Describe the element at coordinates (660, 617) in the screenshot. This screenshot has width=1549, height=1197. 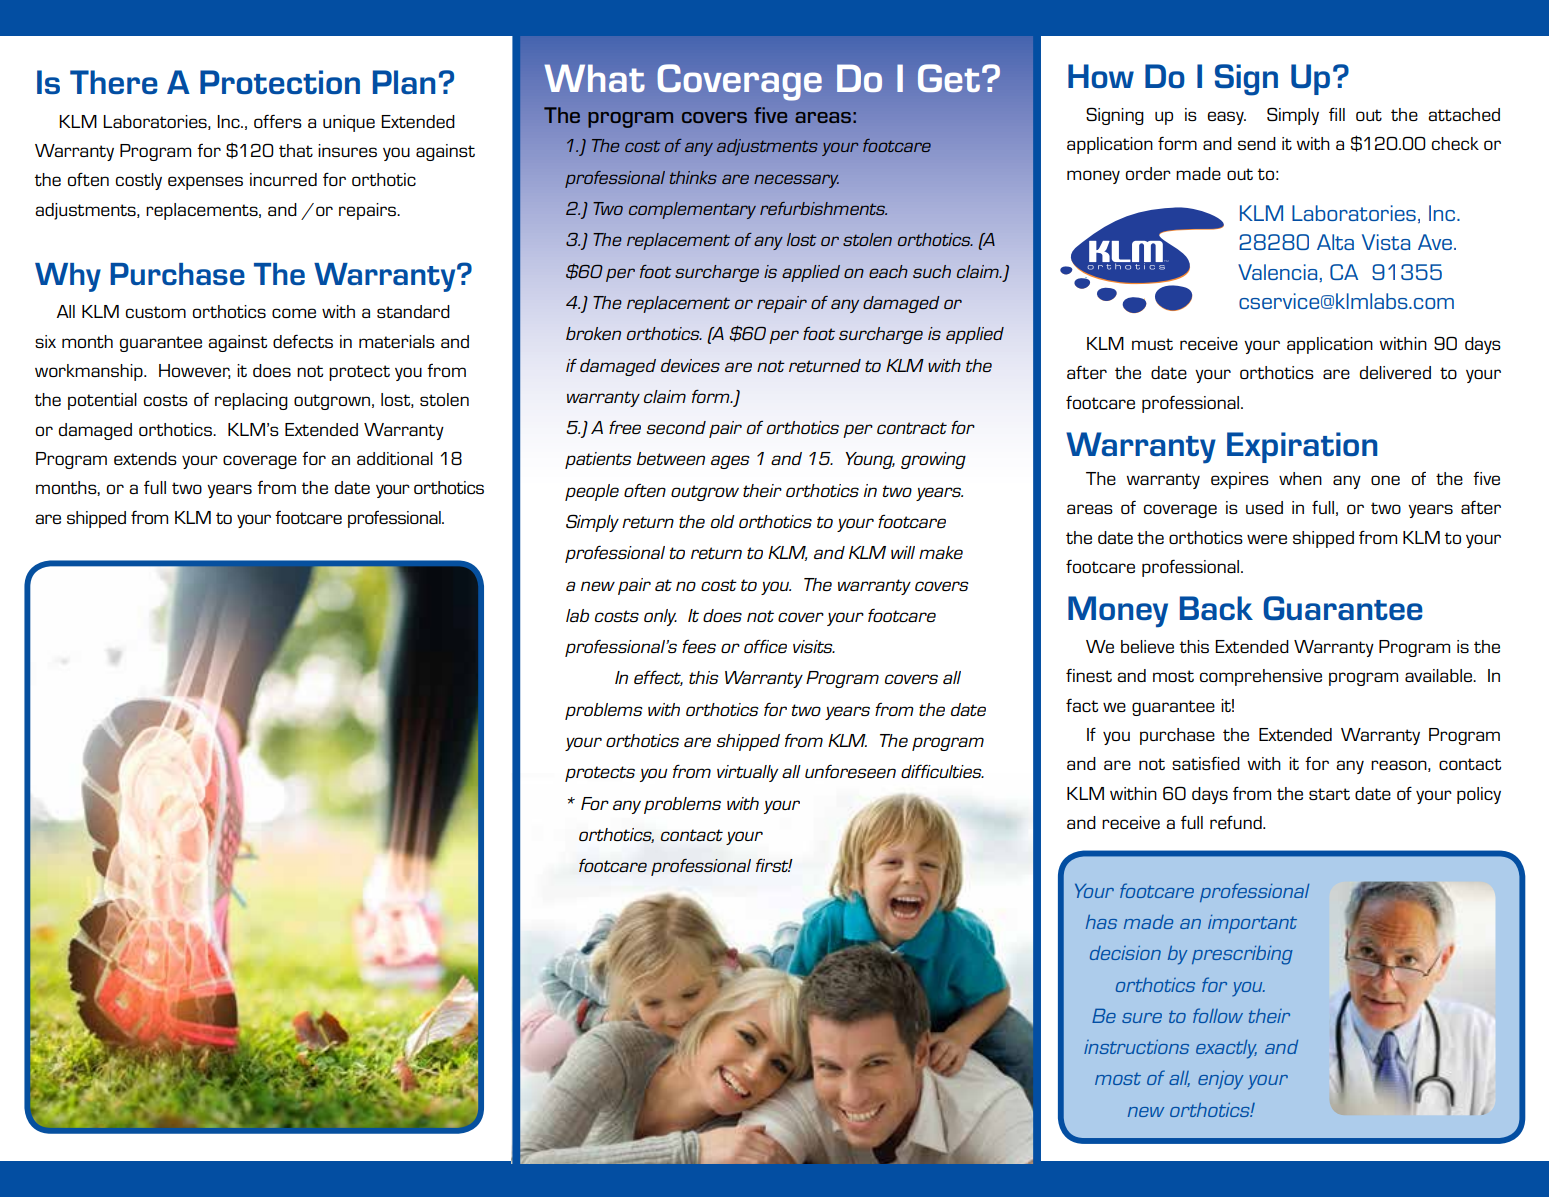
I see `only` at that location.
